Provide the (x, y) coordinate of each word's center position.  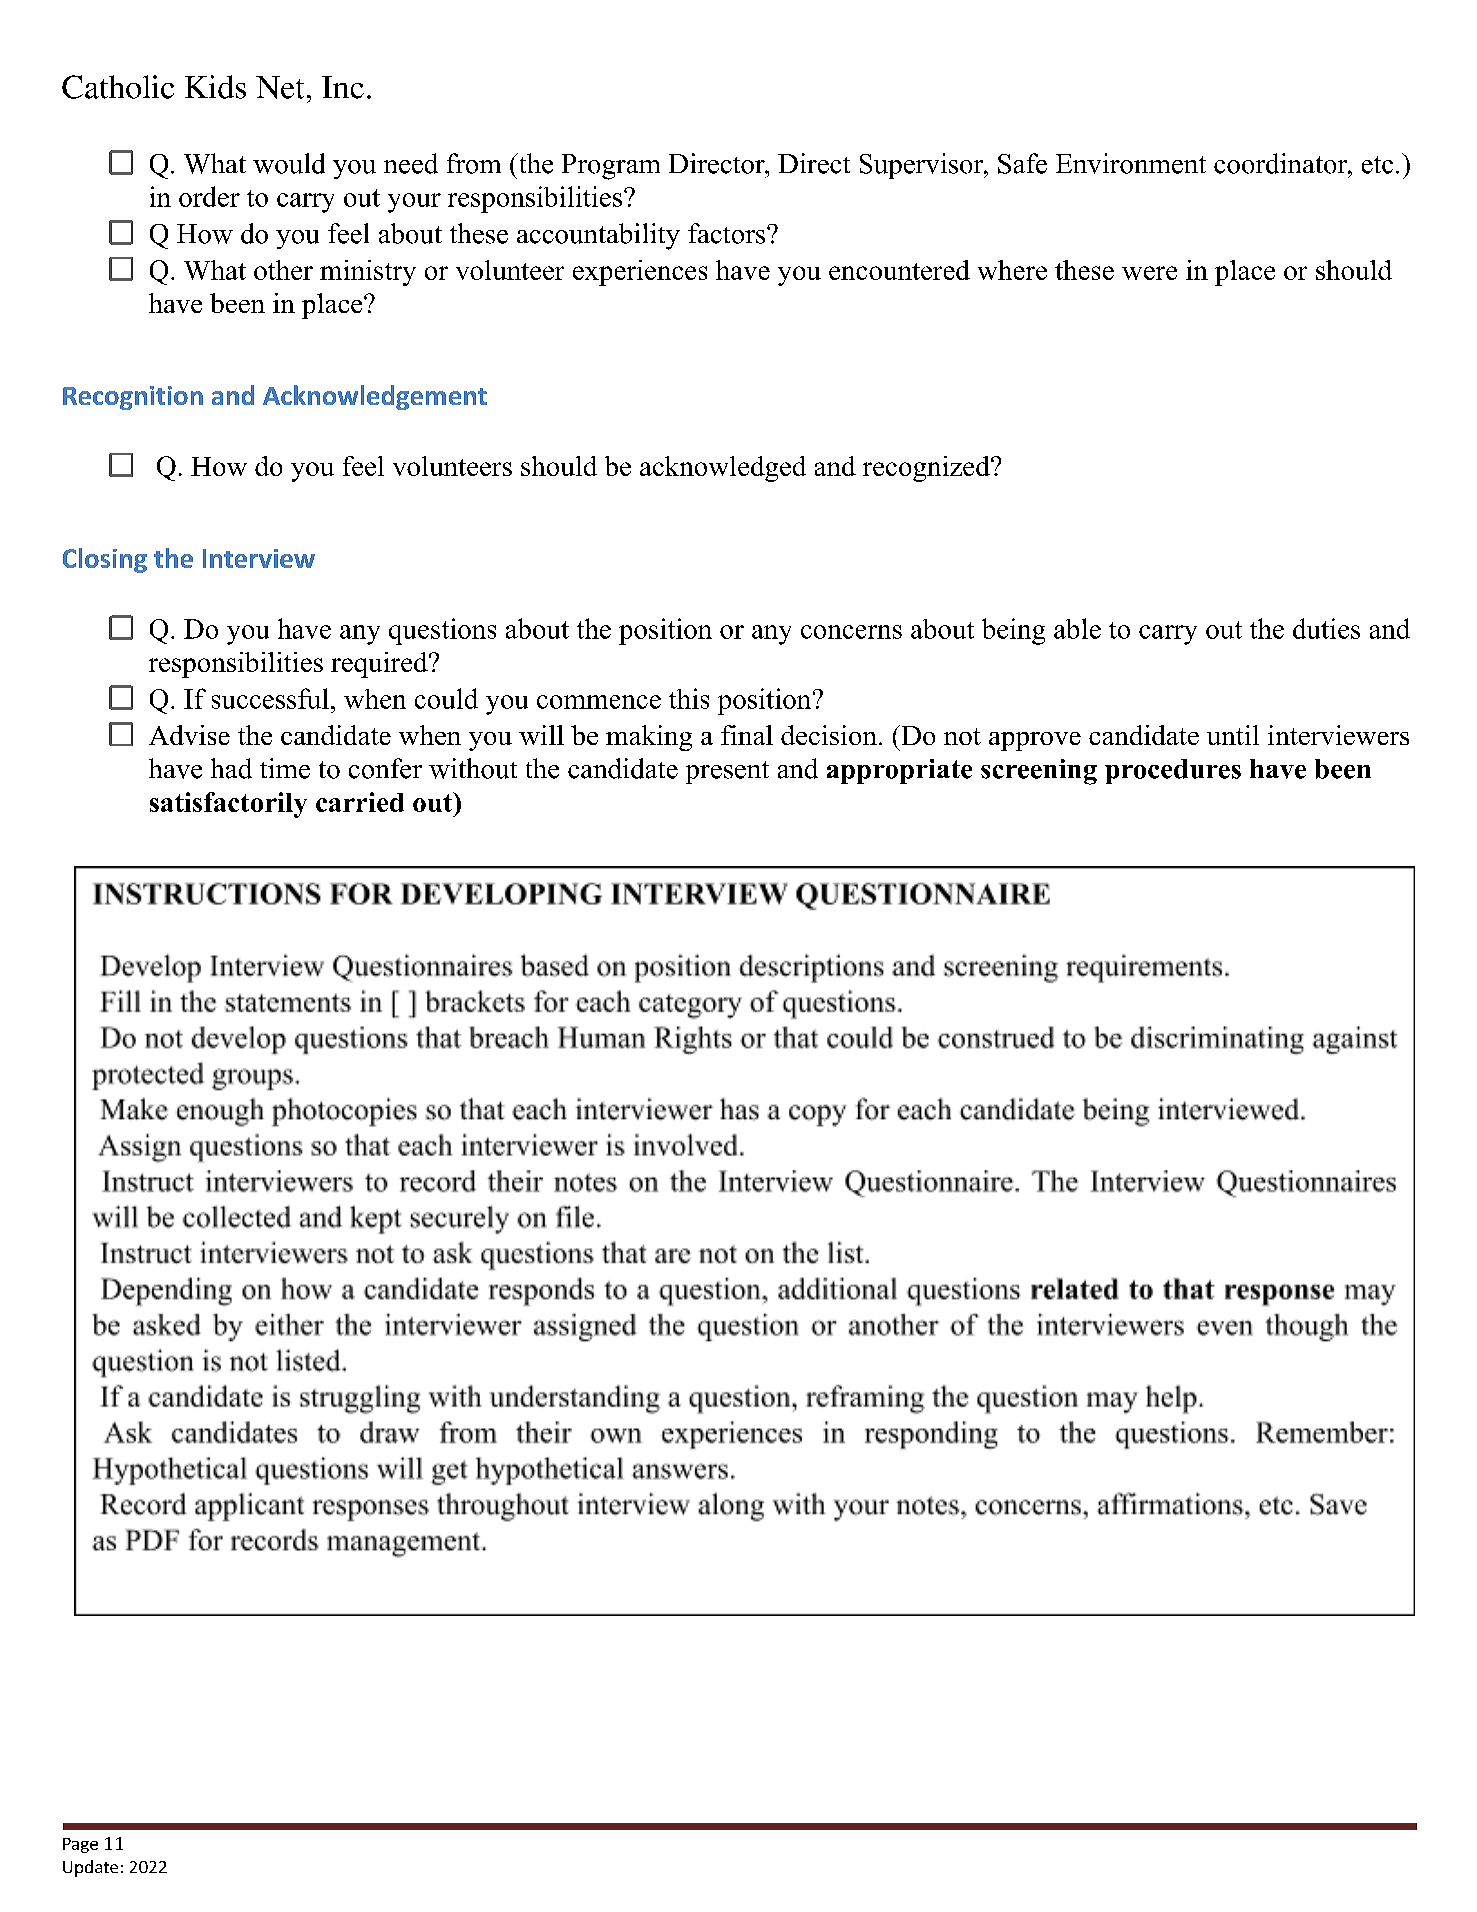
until (1233, 735)
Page (80, 1845)
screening (1039, 772)
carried (360, 802)
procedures (1173, 771)
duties (1326, 628)
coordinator (1281, 163)
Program (611, 167)
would (289, 163)
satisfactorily (228, 805)
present (727, 772)
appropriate (899, 771)
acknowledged (723, 469)
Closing (105, 560)
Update (90, 1868)
